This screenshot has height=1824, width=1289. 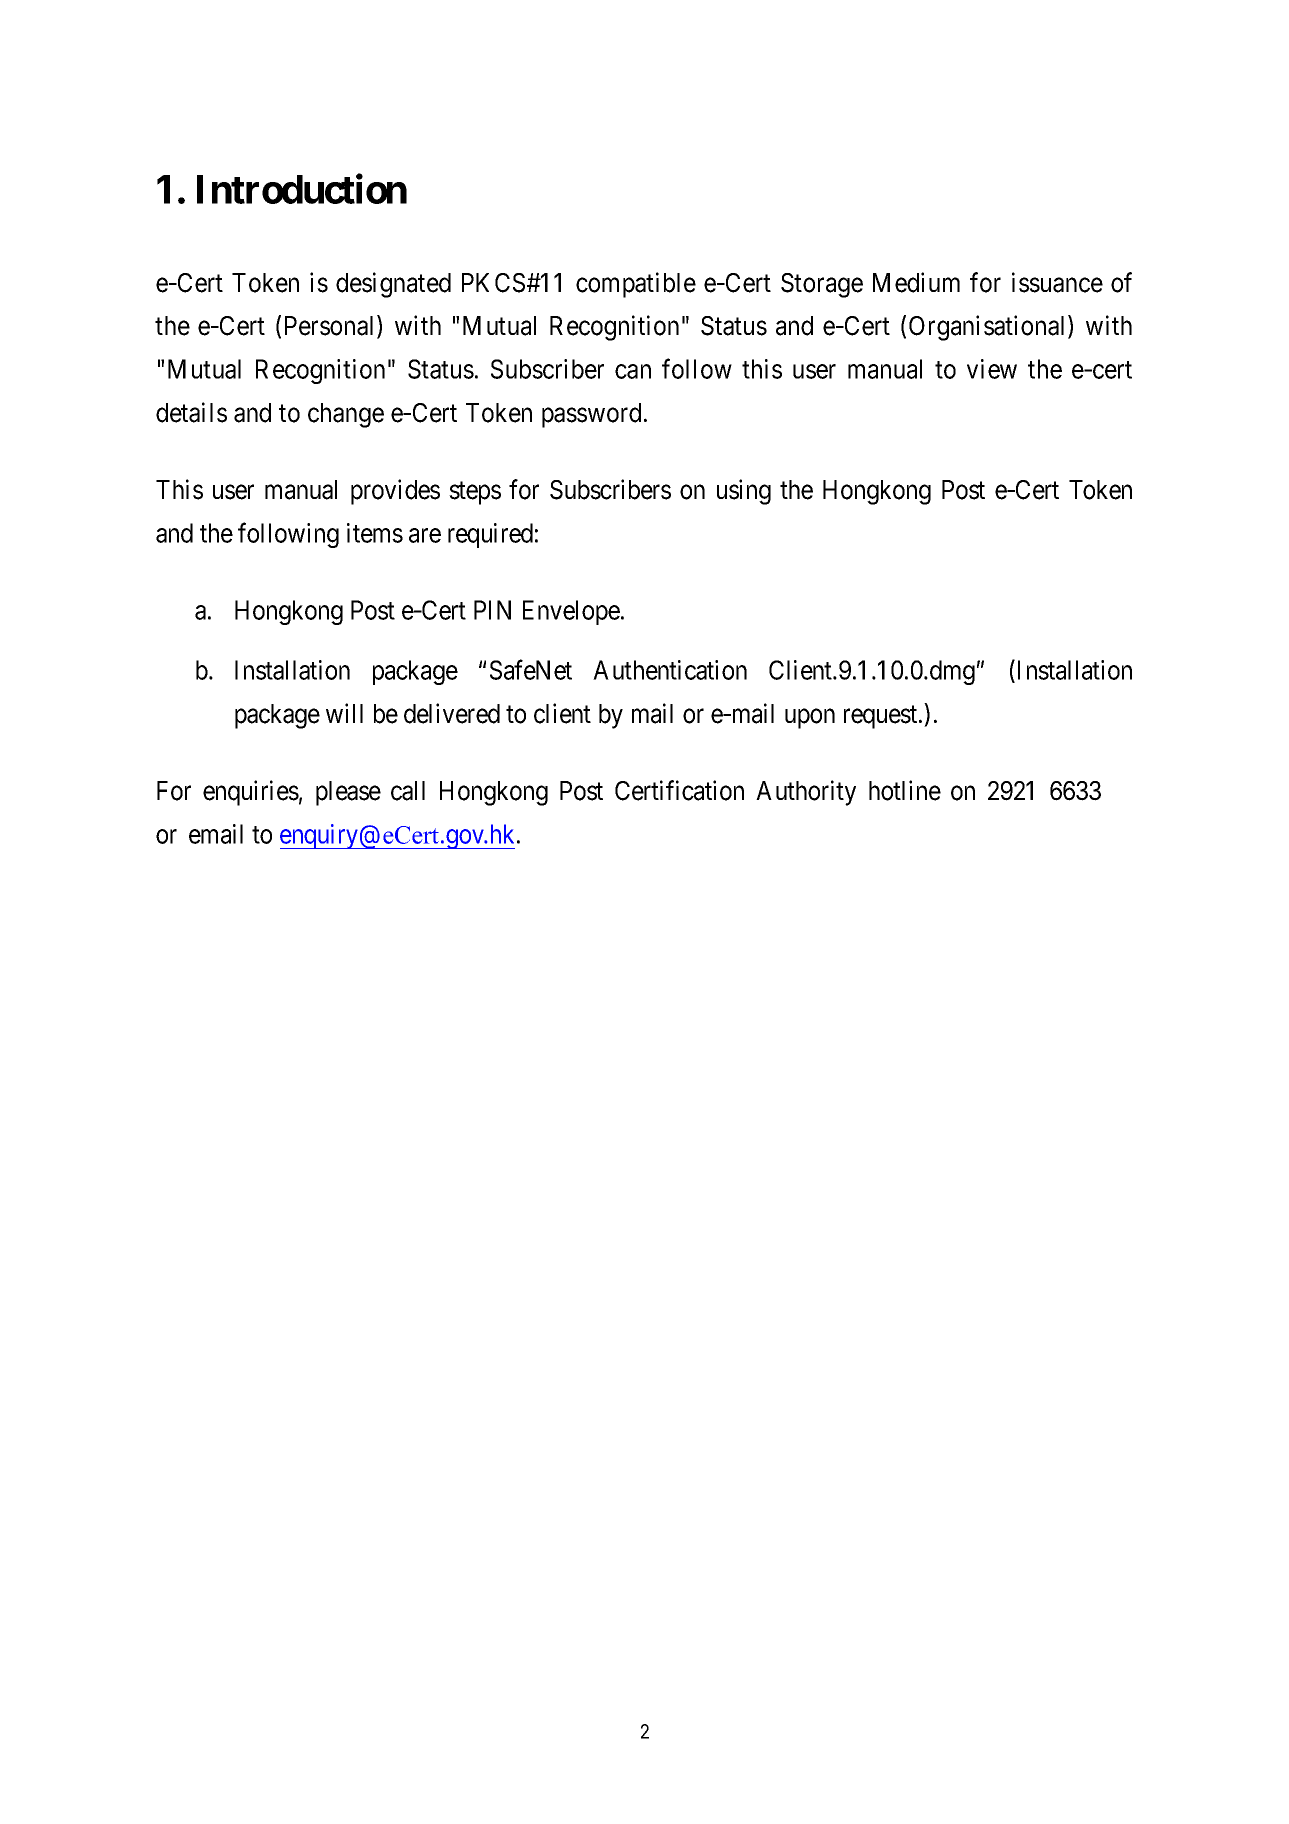 I want to click on Medium, so click(x=916, y=282).
